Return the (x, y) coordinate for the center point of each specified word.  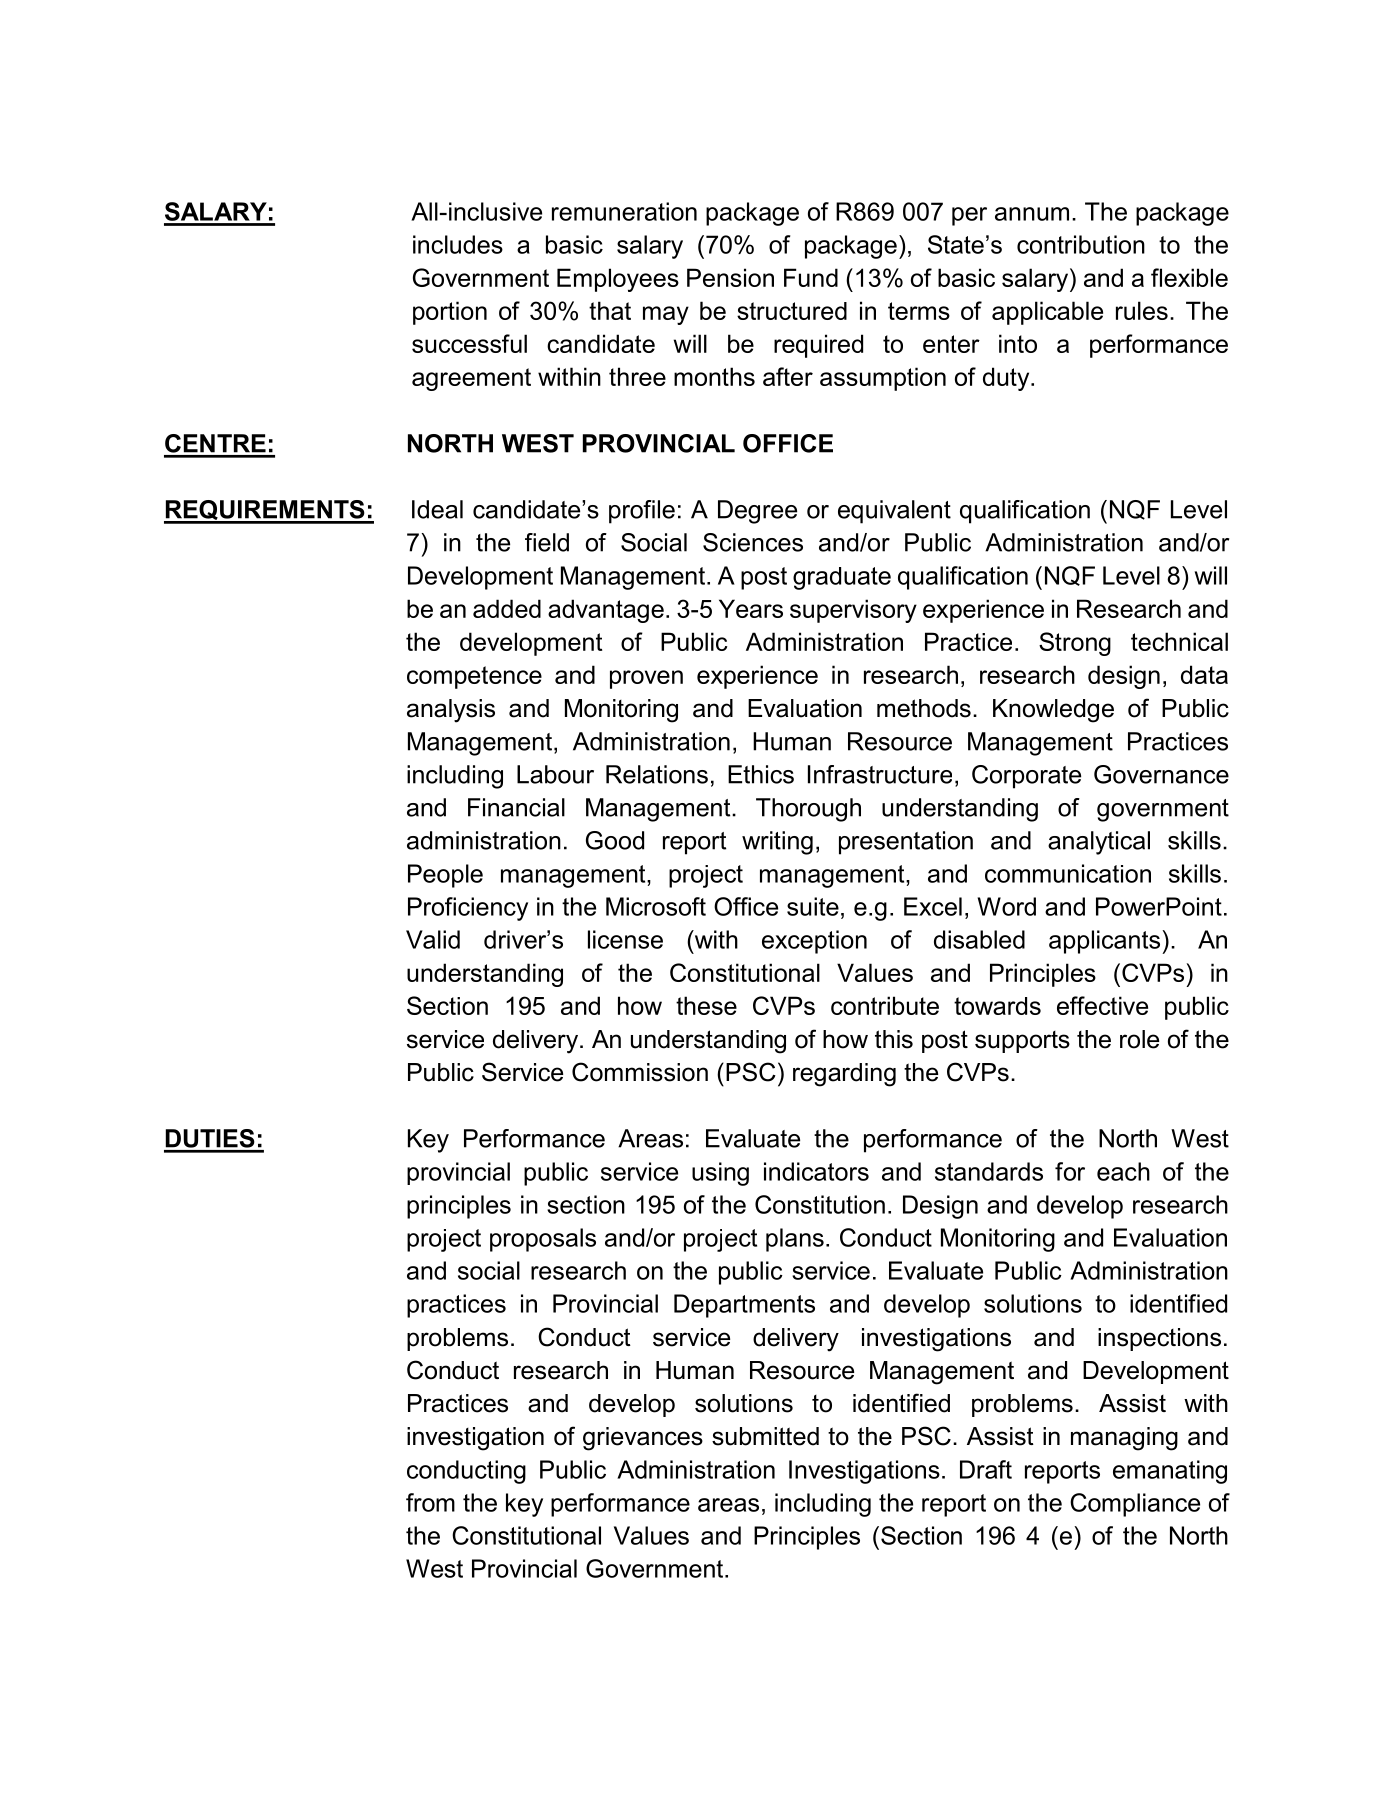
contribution (1081, 244)
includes (458, 244)
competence (474, 677)
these (706, 1005)
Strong (1075, 644)
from (430, 1502)
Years (751, 608)
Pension (730, 277)
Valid (433, 939)
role (1139, 1039)
